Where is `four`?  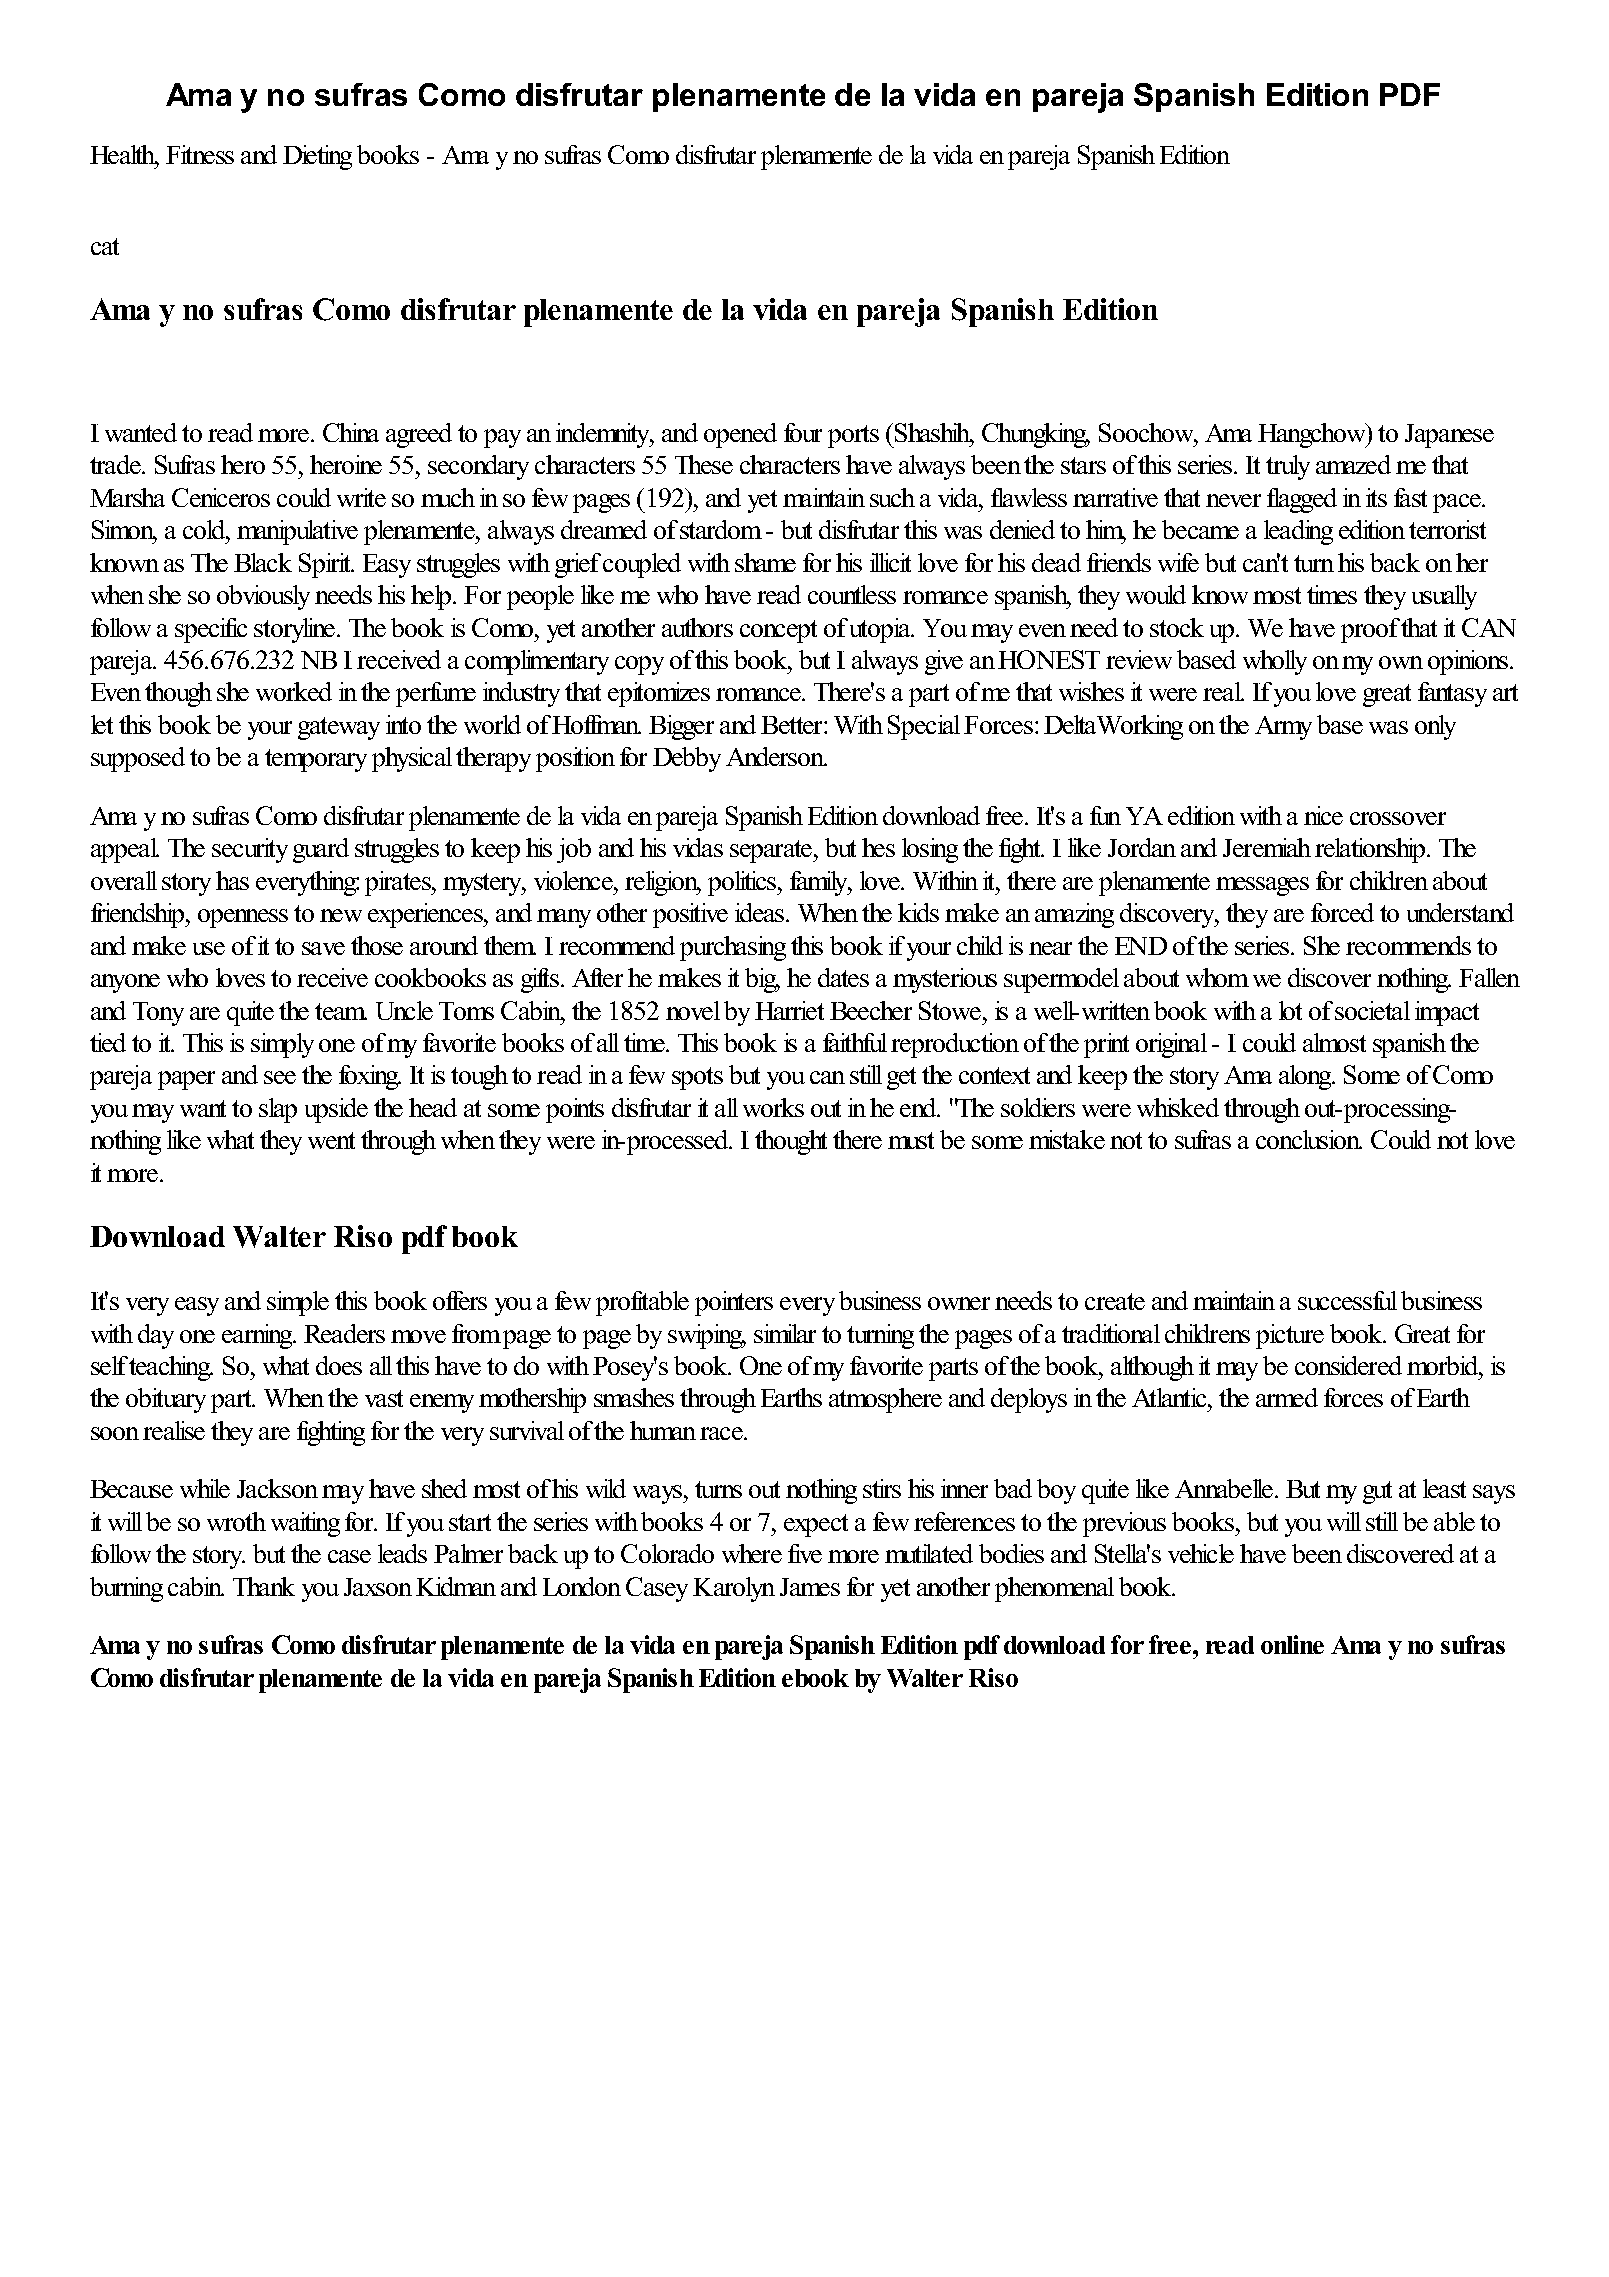 four is located at coordinates (803, 432).
